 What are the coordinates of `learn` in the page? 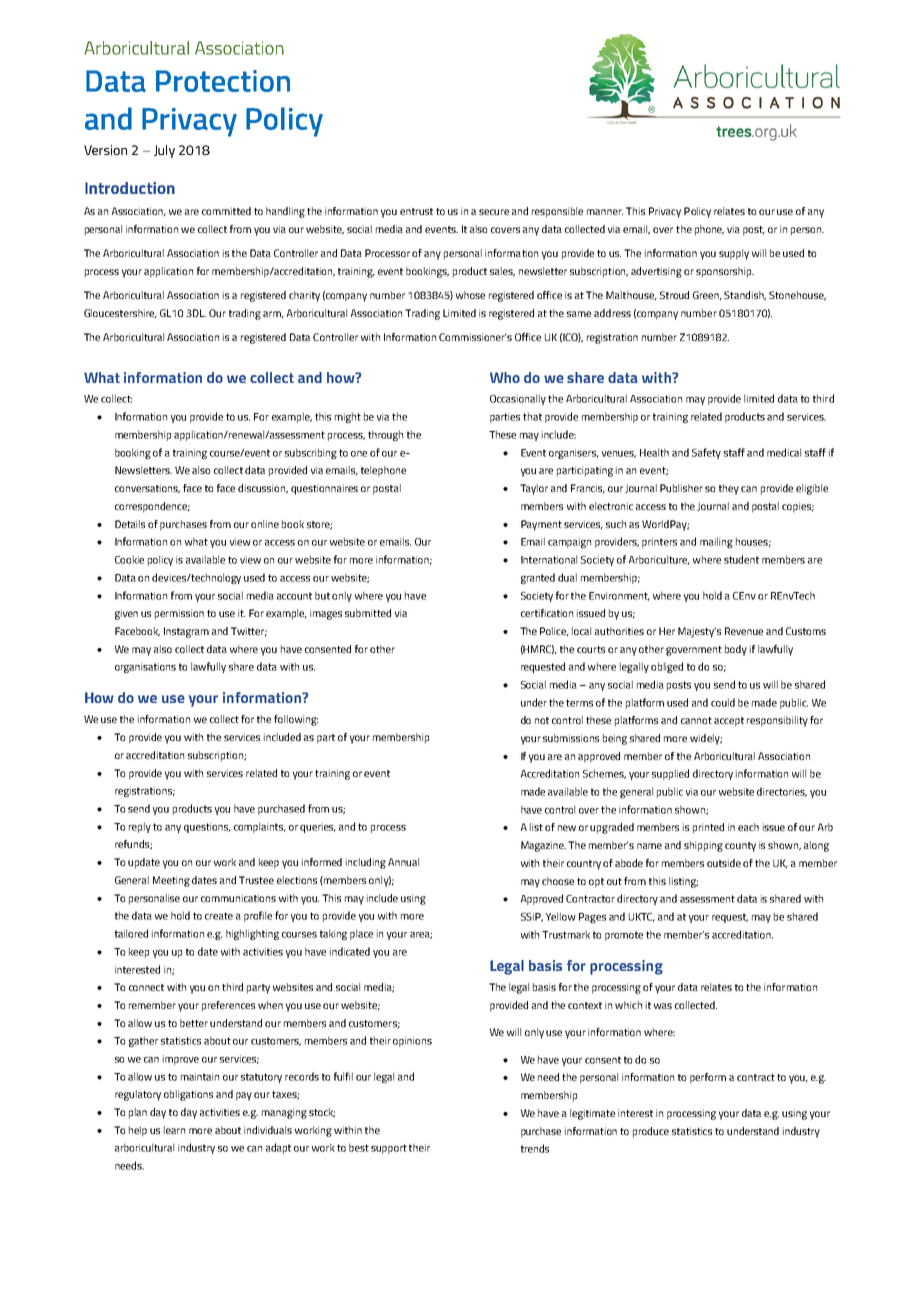 It's located at (174, 1130).
